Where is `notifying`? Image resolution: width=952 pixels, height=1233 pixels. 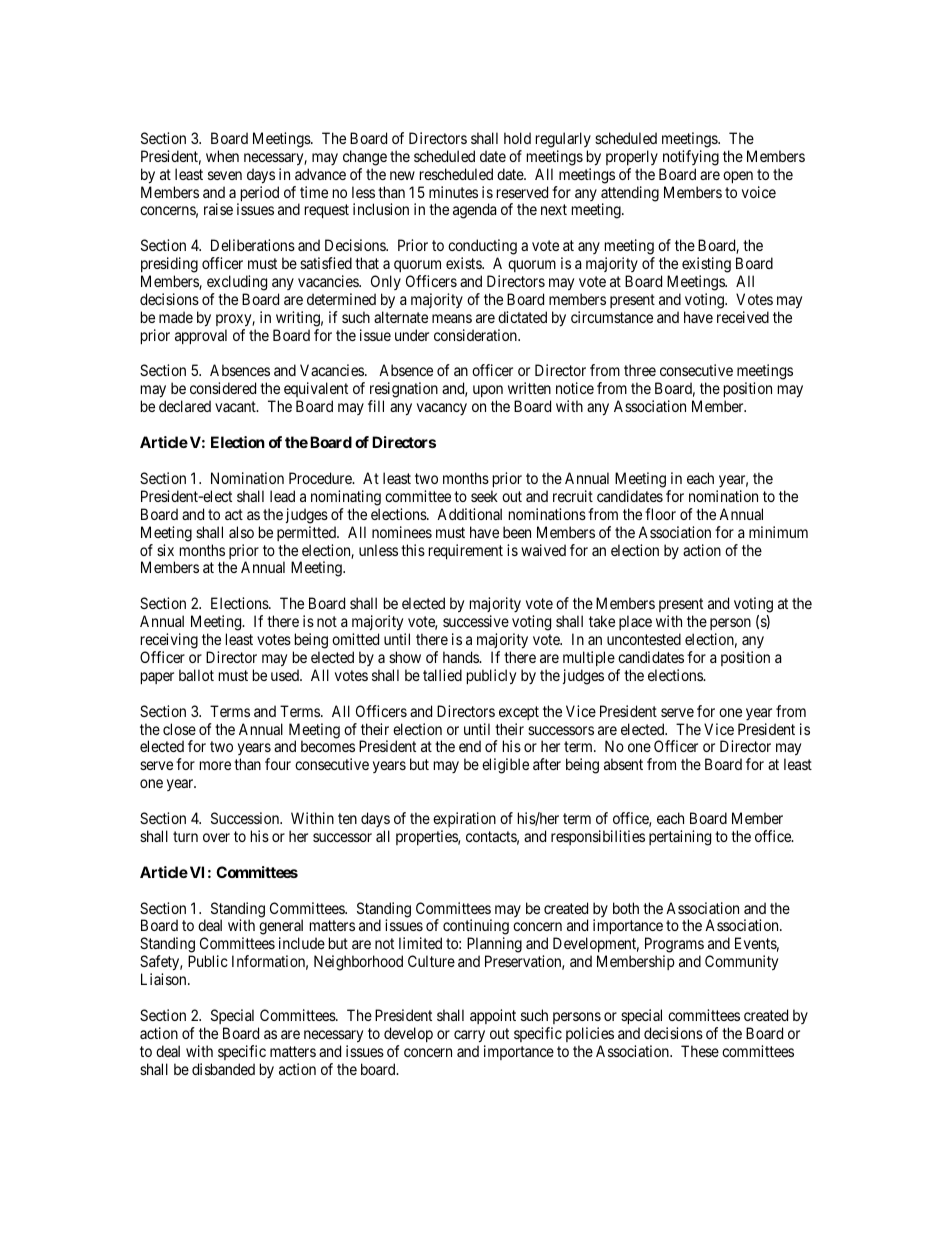
notifying is located at coordinates (691, 158).
